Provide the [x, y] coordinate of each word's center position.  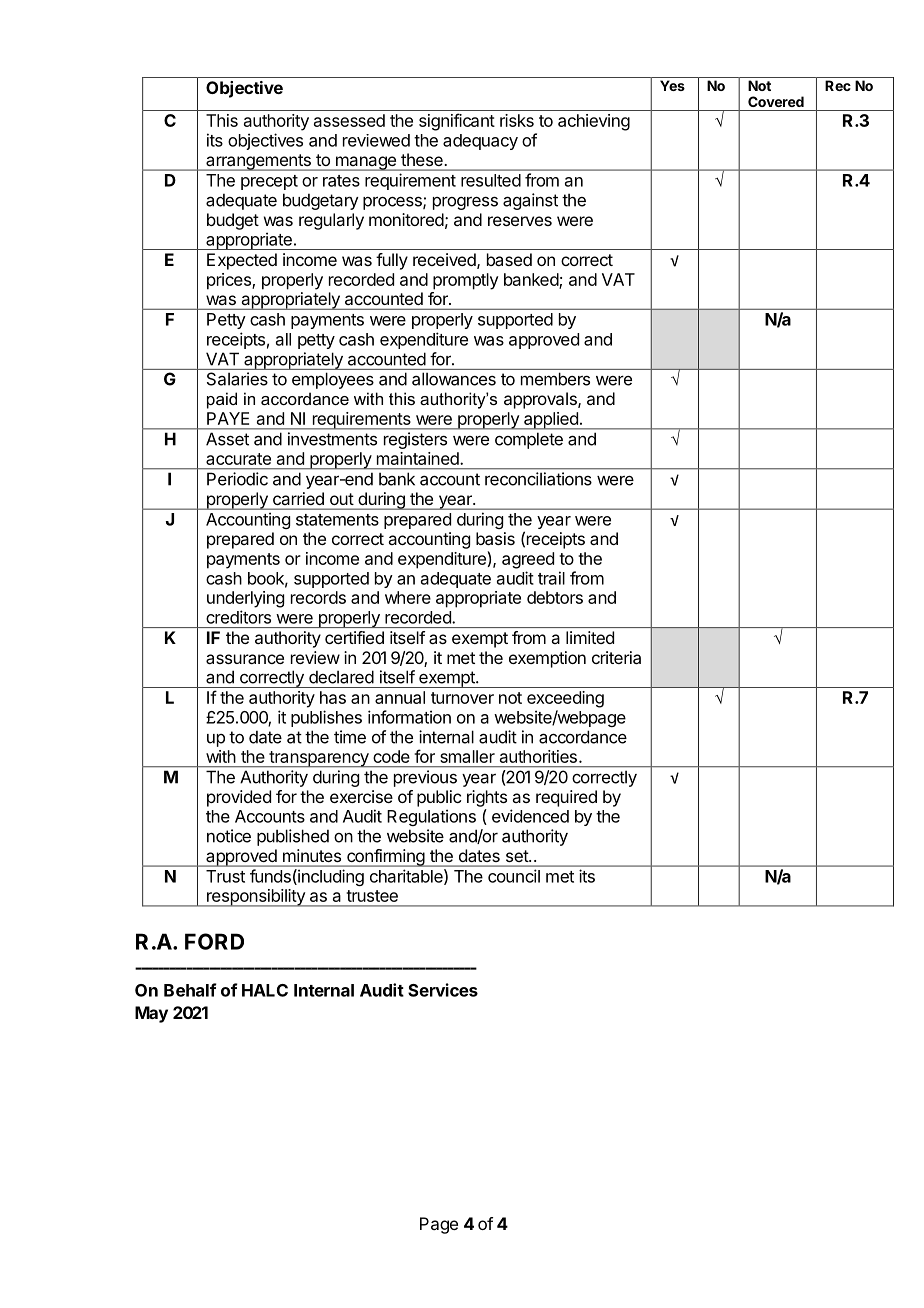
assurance [245, 659]
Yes [672, 85]
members [555, 379]
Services [443, 990]
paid [222, 400]
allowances [454, 379]
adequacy [480, 142]
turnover [462, 698]
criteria [616, 657]
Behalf [190, 990]
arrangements [258, 162]
